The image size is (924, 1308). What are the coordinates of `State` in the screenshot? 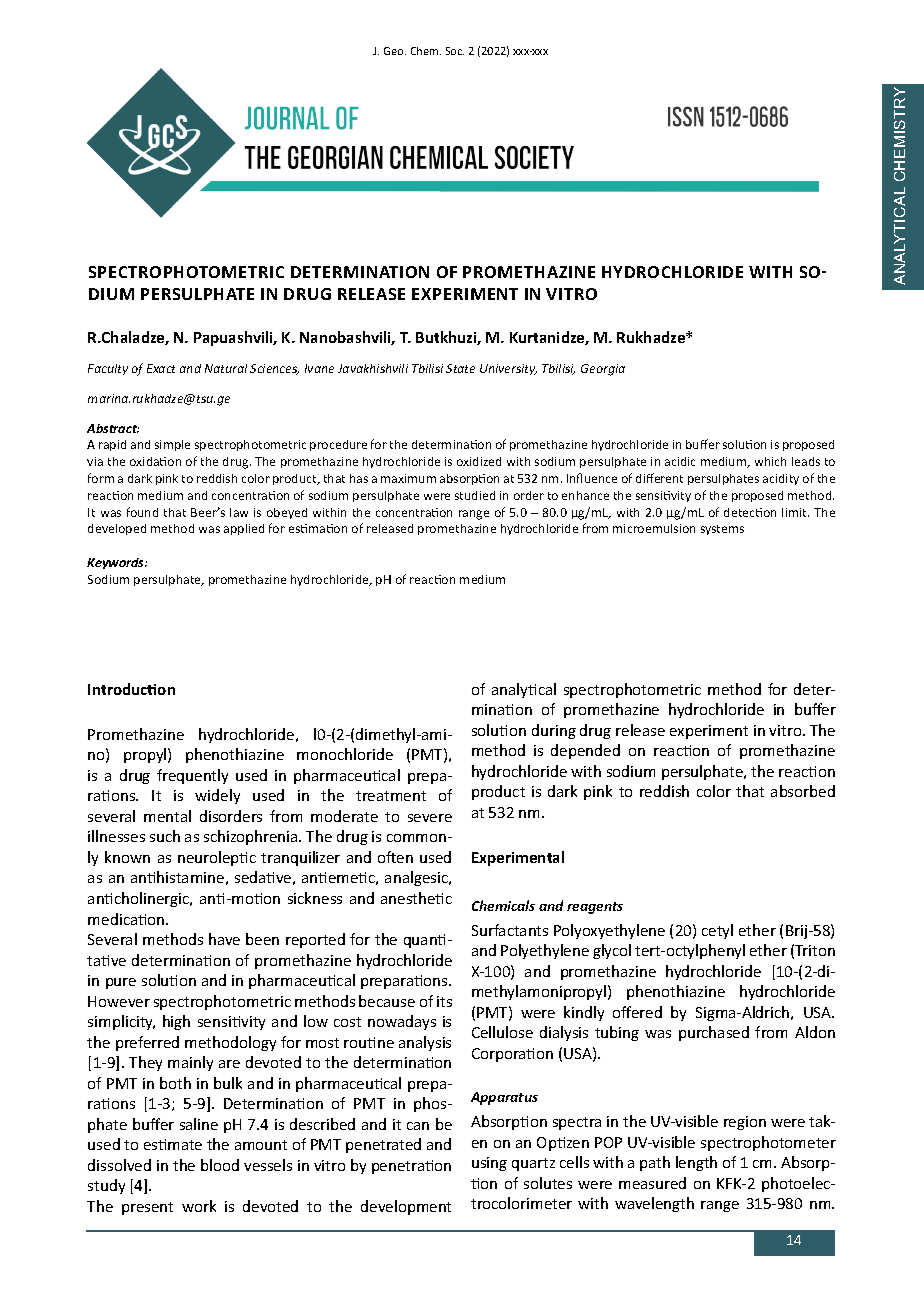 It's located at (460, 368).
